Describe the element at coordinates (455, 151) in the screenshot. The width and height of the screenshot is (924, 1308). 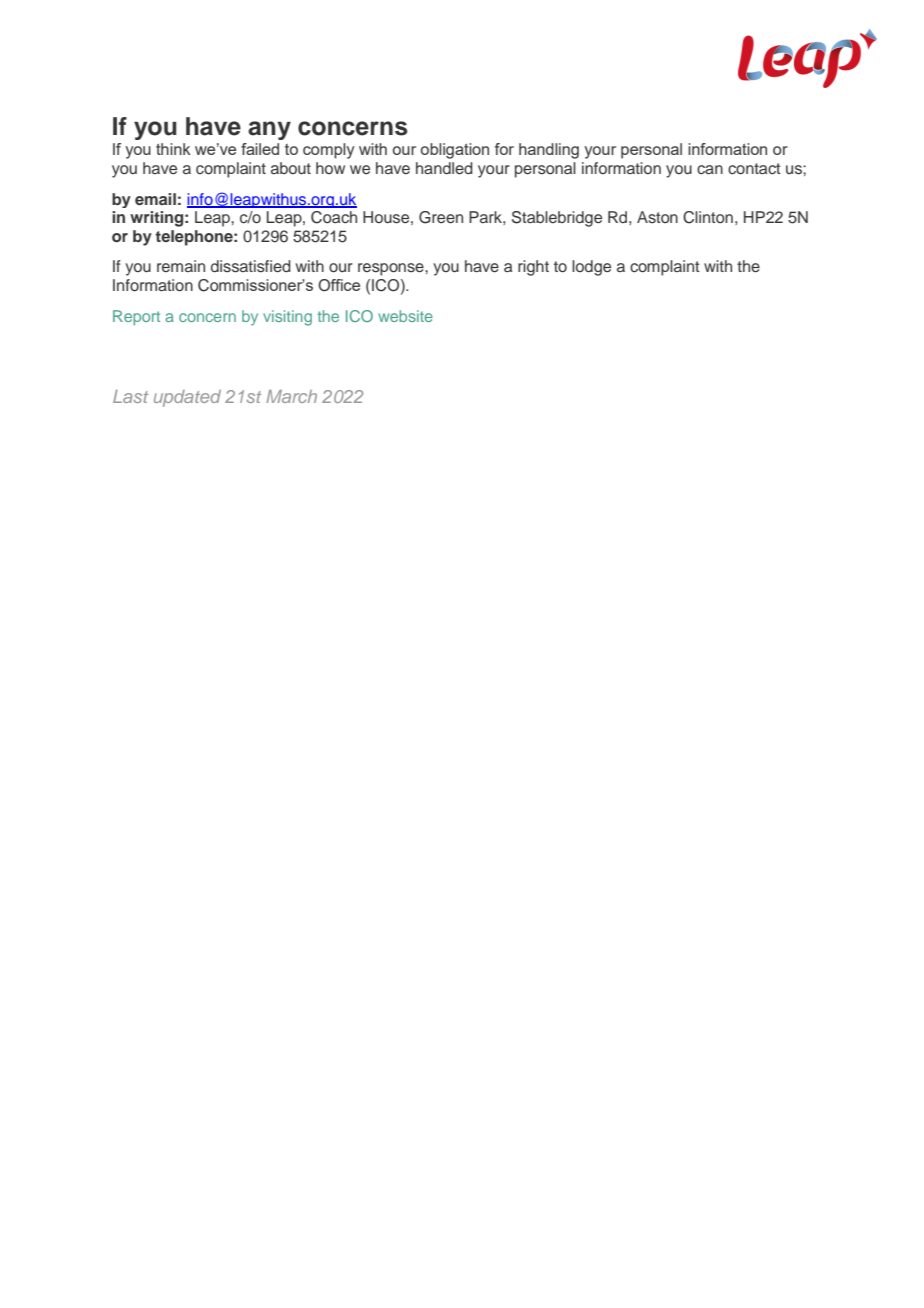
I see `obligation` at that location.
